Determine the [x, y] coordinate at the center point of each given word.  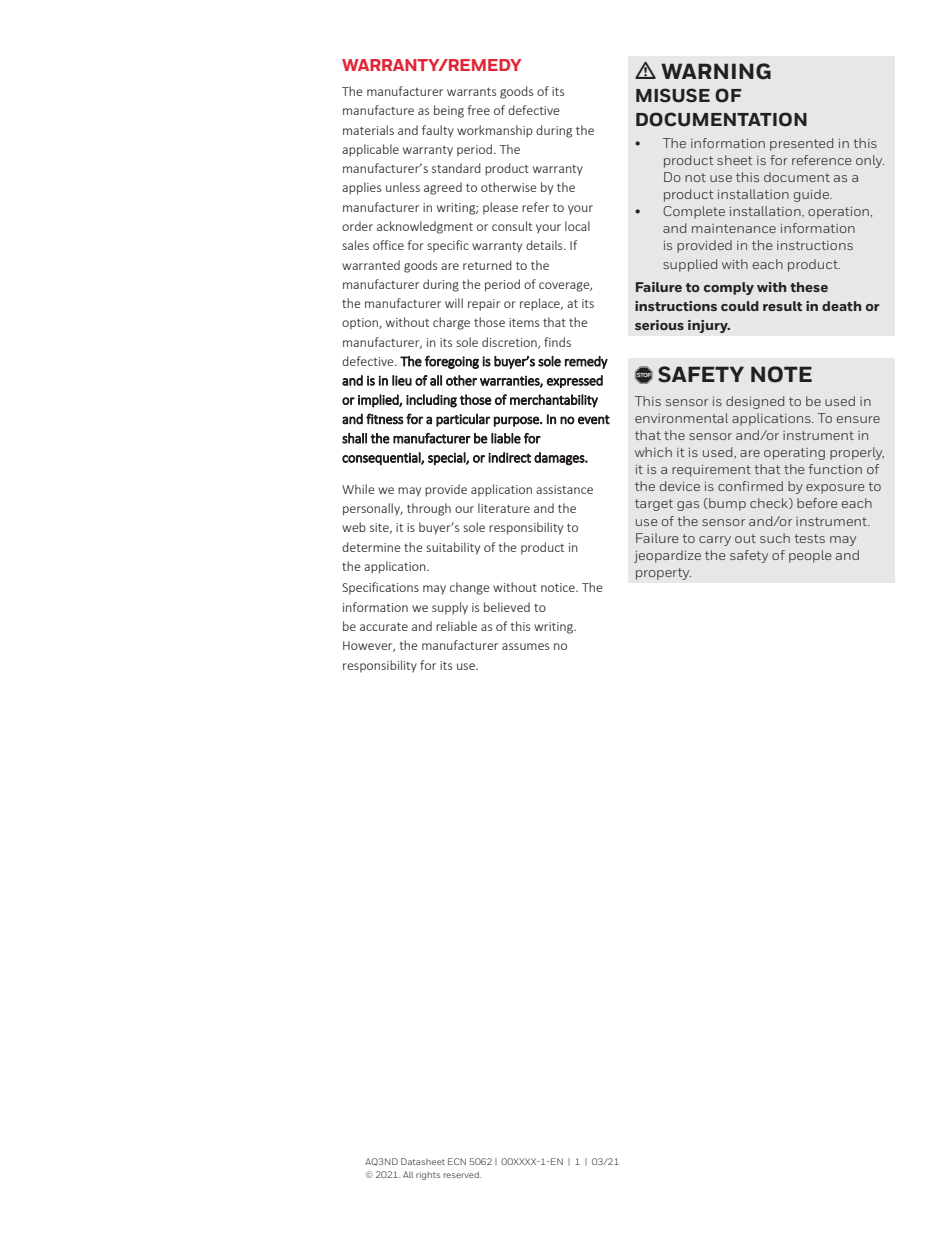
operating [794, 454]
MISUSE [673, 95]
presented [801, 144]
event [594, 420]
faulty [438, 131]
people [810, 556]
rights [428, 1176]
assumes [525, 646]
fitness [385, 419]
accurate [384, 627]
